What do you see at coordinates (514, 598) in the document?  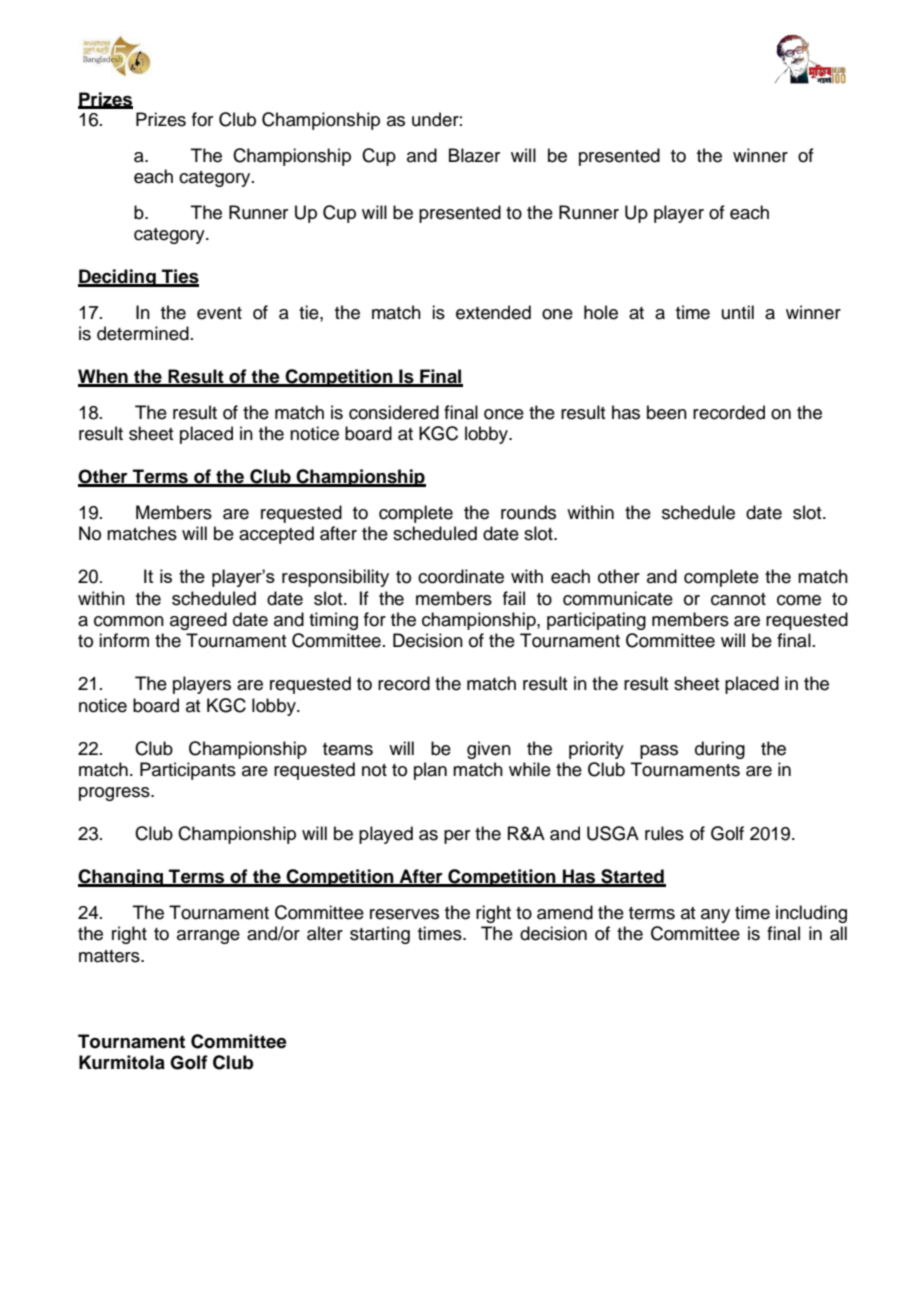 I see `fail` at bounding box center [514, 598].
